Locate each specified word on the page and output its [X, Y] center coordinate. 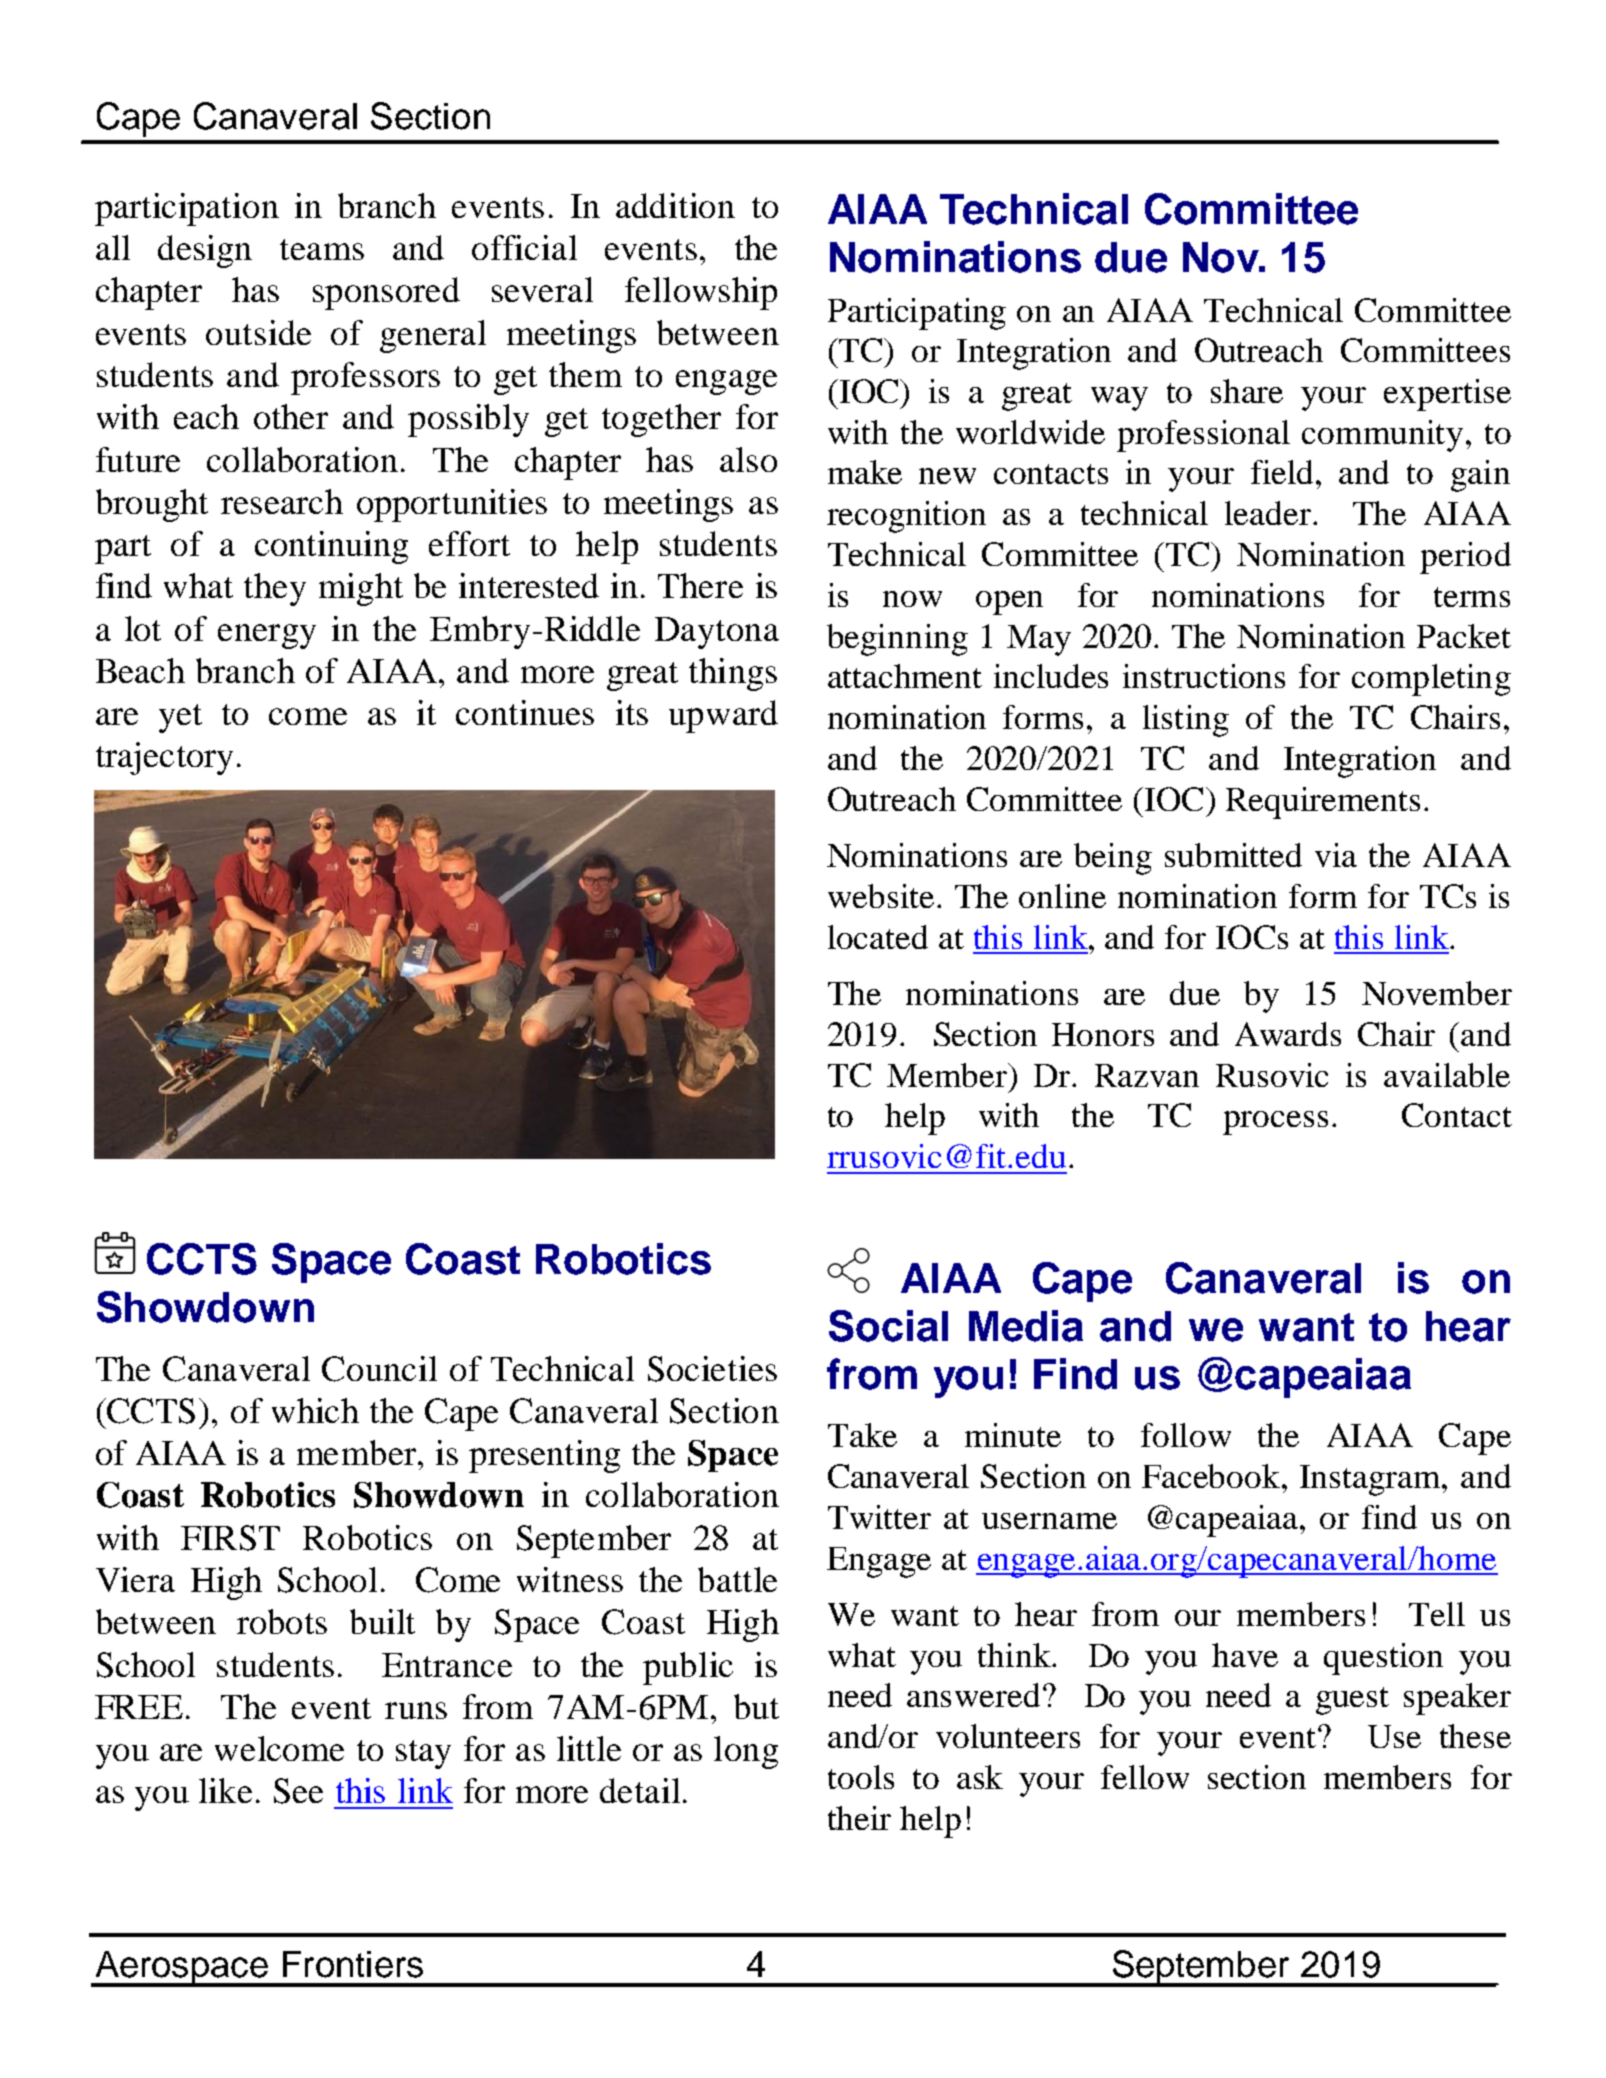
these [1475, 1736]
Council [379, 1369]
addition [675, 205]
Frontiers [353, 1964]
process [1275, 1123]
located [878, 937]
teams [322, 249]
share [1247, 391]
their [859, 1818]
